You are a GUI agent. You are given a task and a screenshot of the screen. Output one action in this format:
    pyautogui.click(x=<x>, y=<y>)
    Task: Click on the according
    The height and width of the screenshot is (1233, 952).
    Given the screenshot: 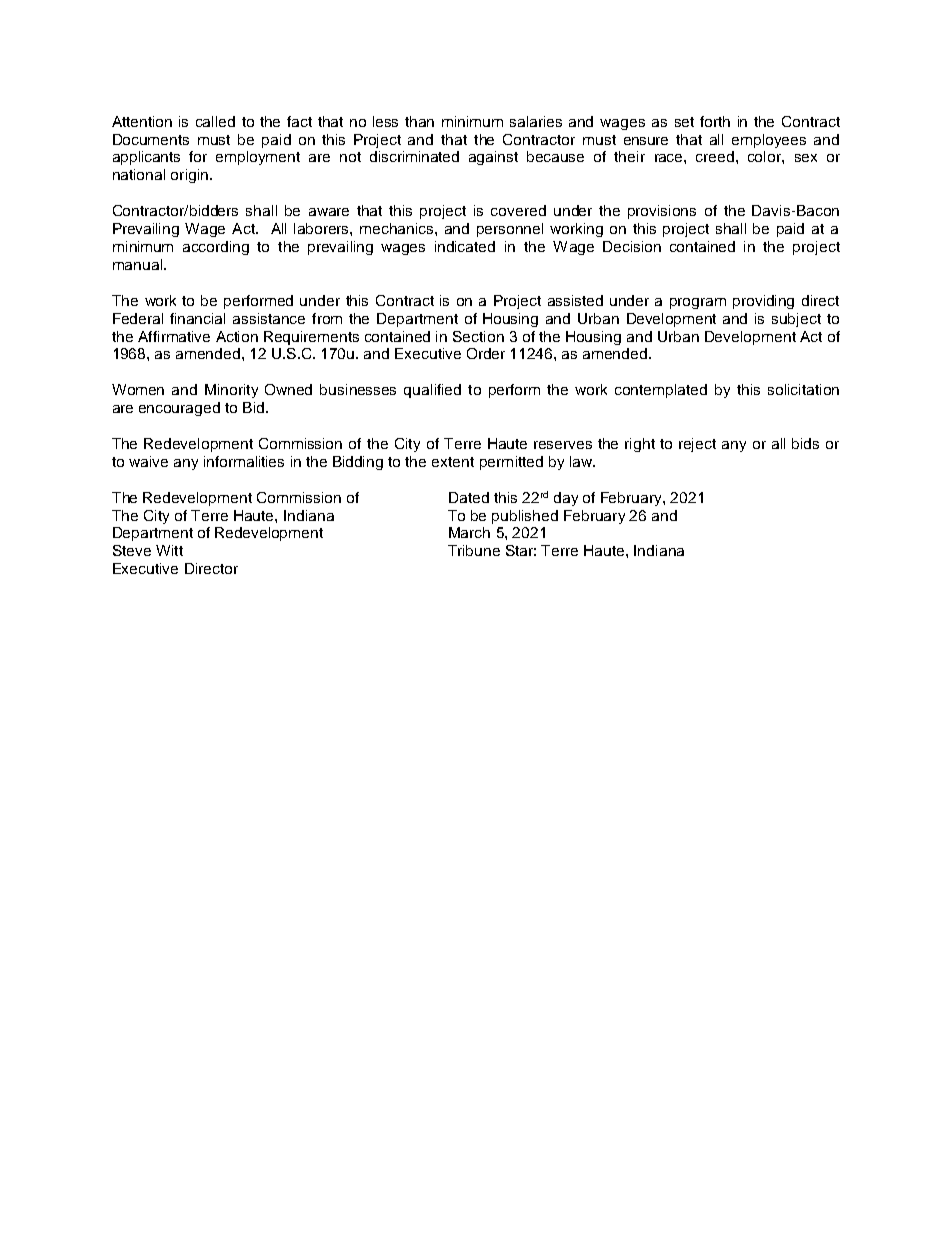 What is the action you would take?
    pyautogui.click(x=216, y=248)
